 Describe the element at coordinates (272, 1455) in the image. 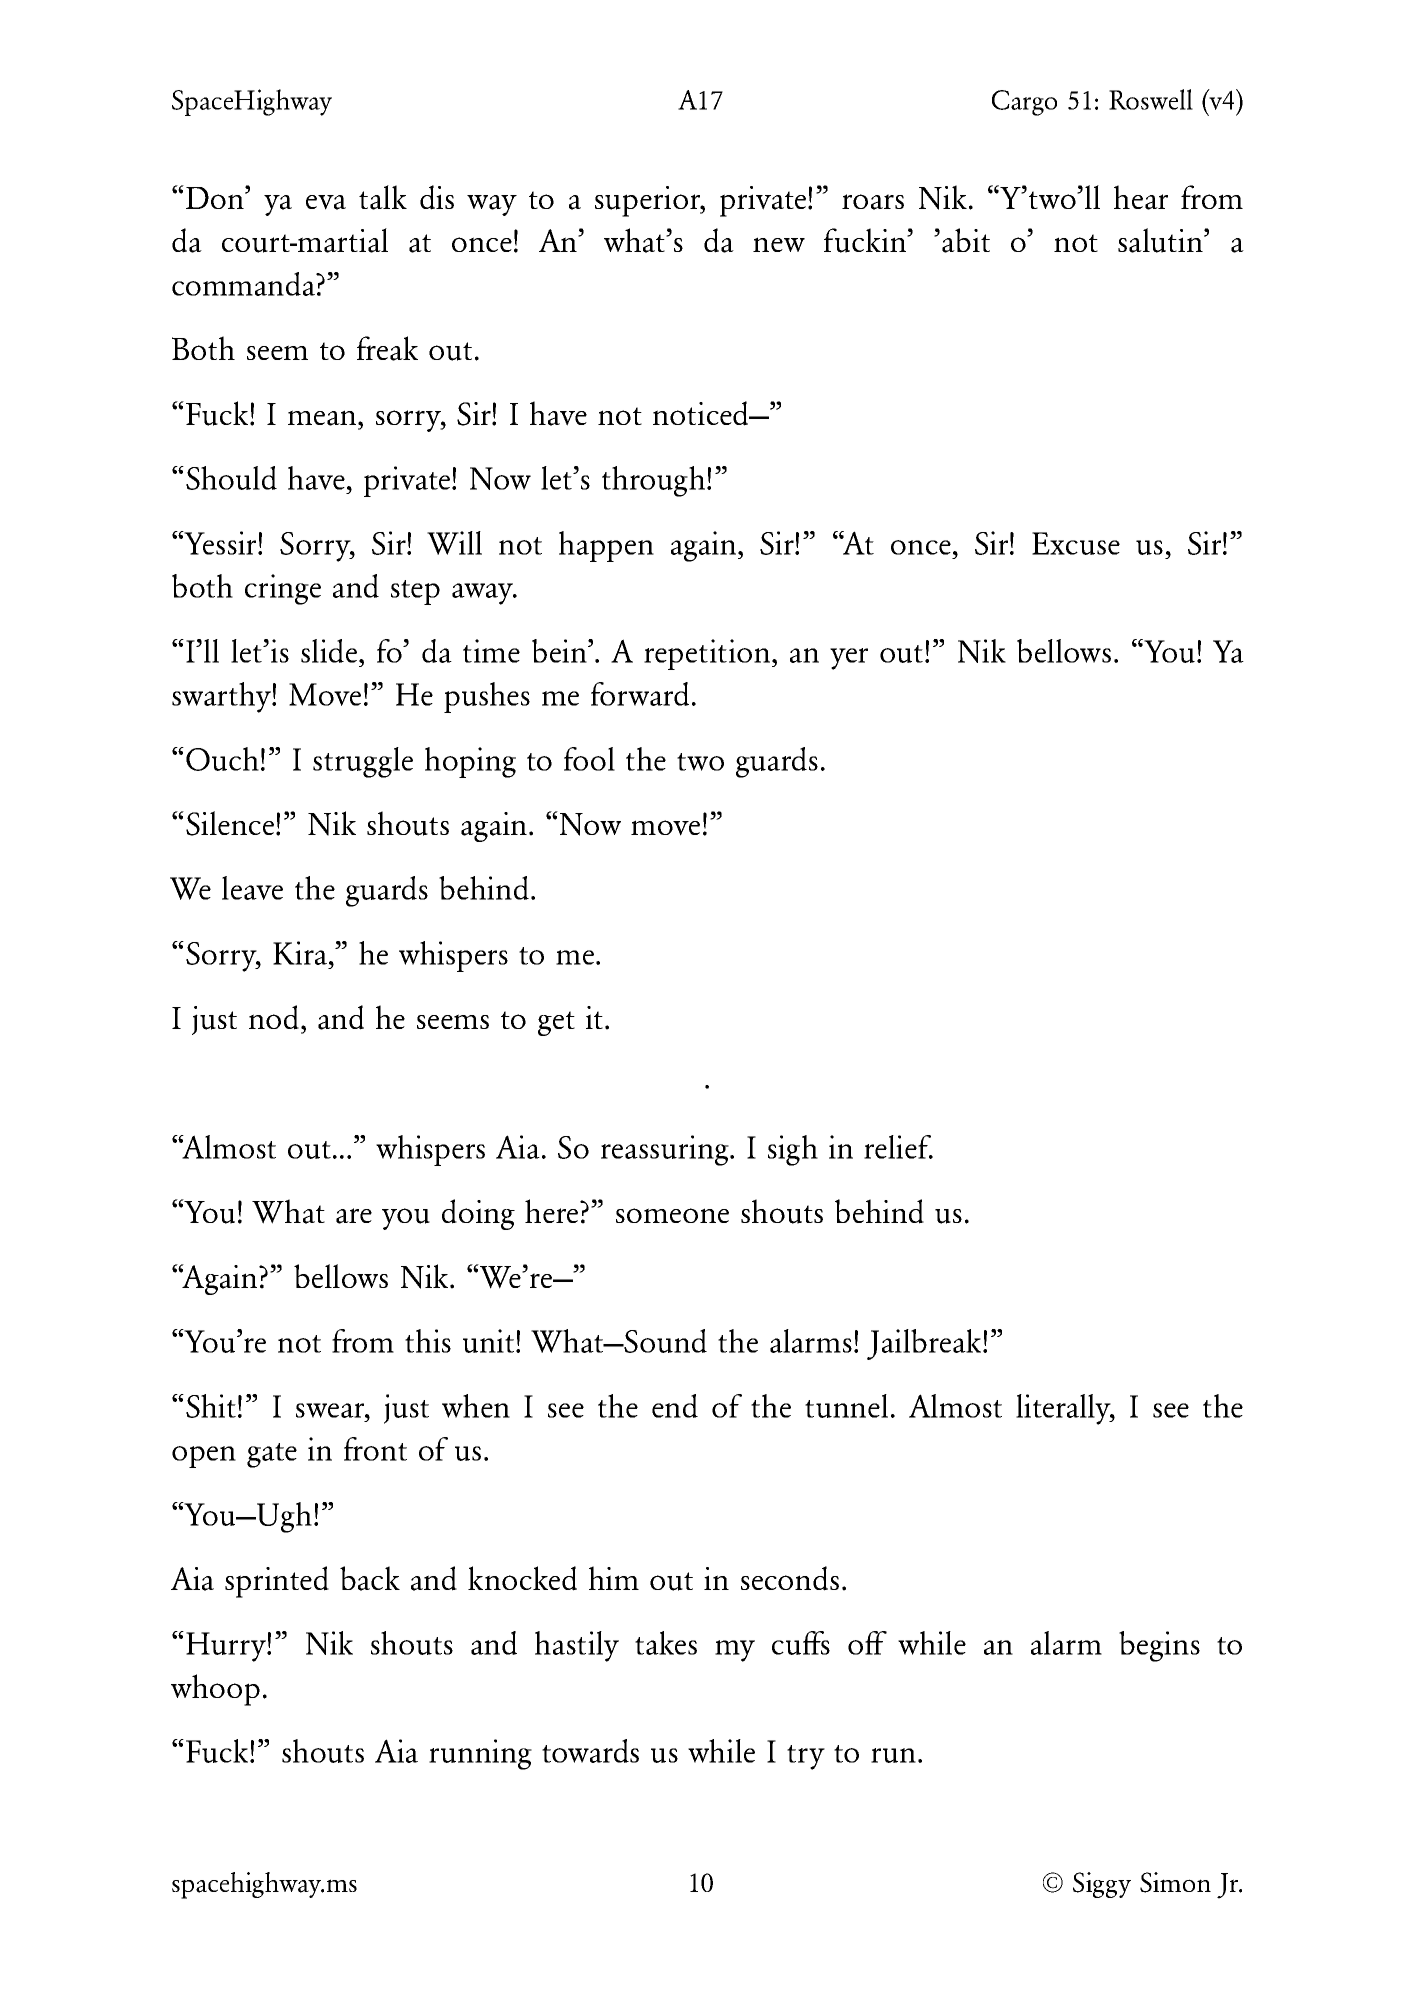

I see `gate` at that location.
